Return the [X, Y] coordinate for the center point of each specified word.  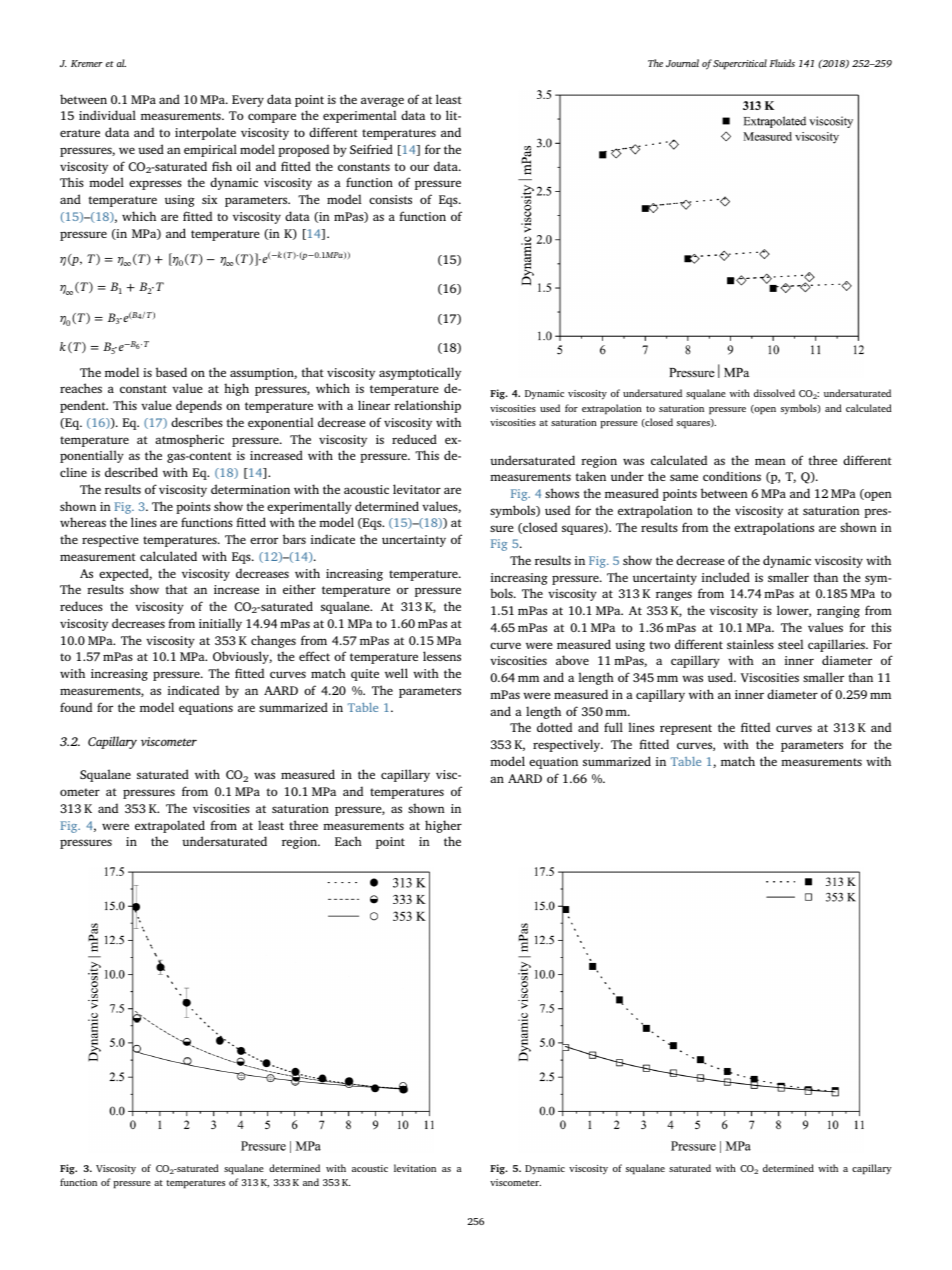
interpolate [205, 133]
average [382, 102]
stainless [750, 644]
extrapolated [170, 826]
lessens [442, 656]
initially [220, 624]
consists [390, 199]
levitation [415, 1168]
